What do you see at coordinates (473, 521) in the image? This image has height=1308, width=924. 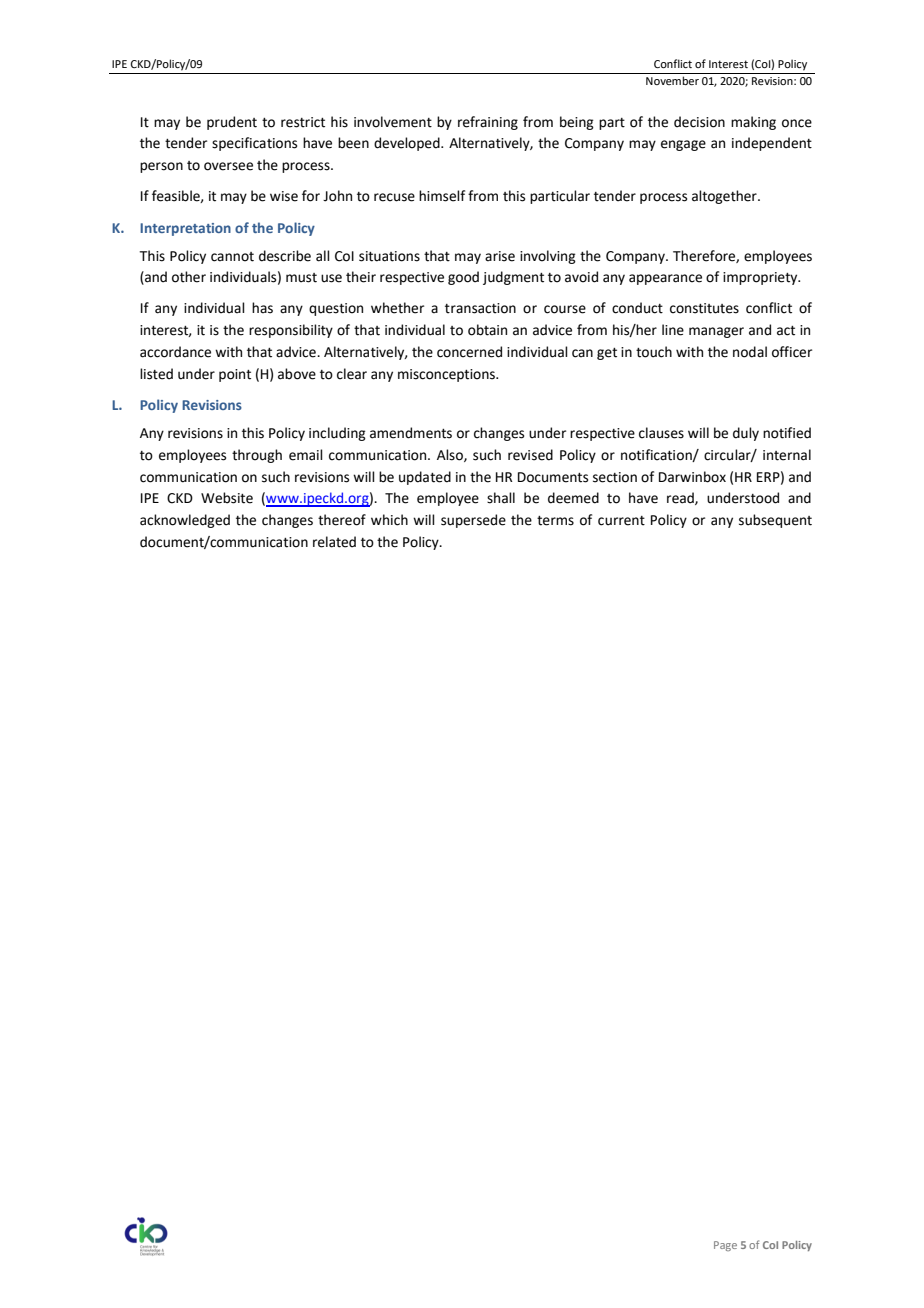 I see `supersede` at bounding box center [473, 521].
